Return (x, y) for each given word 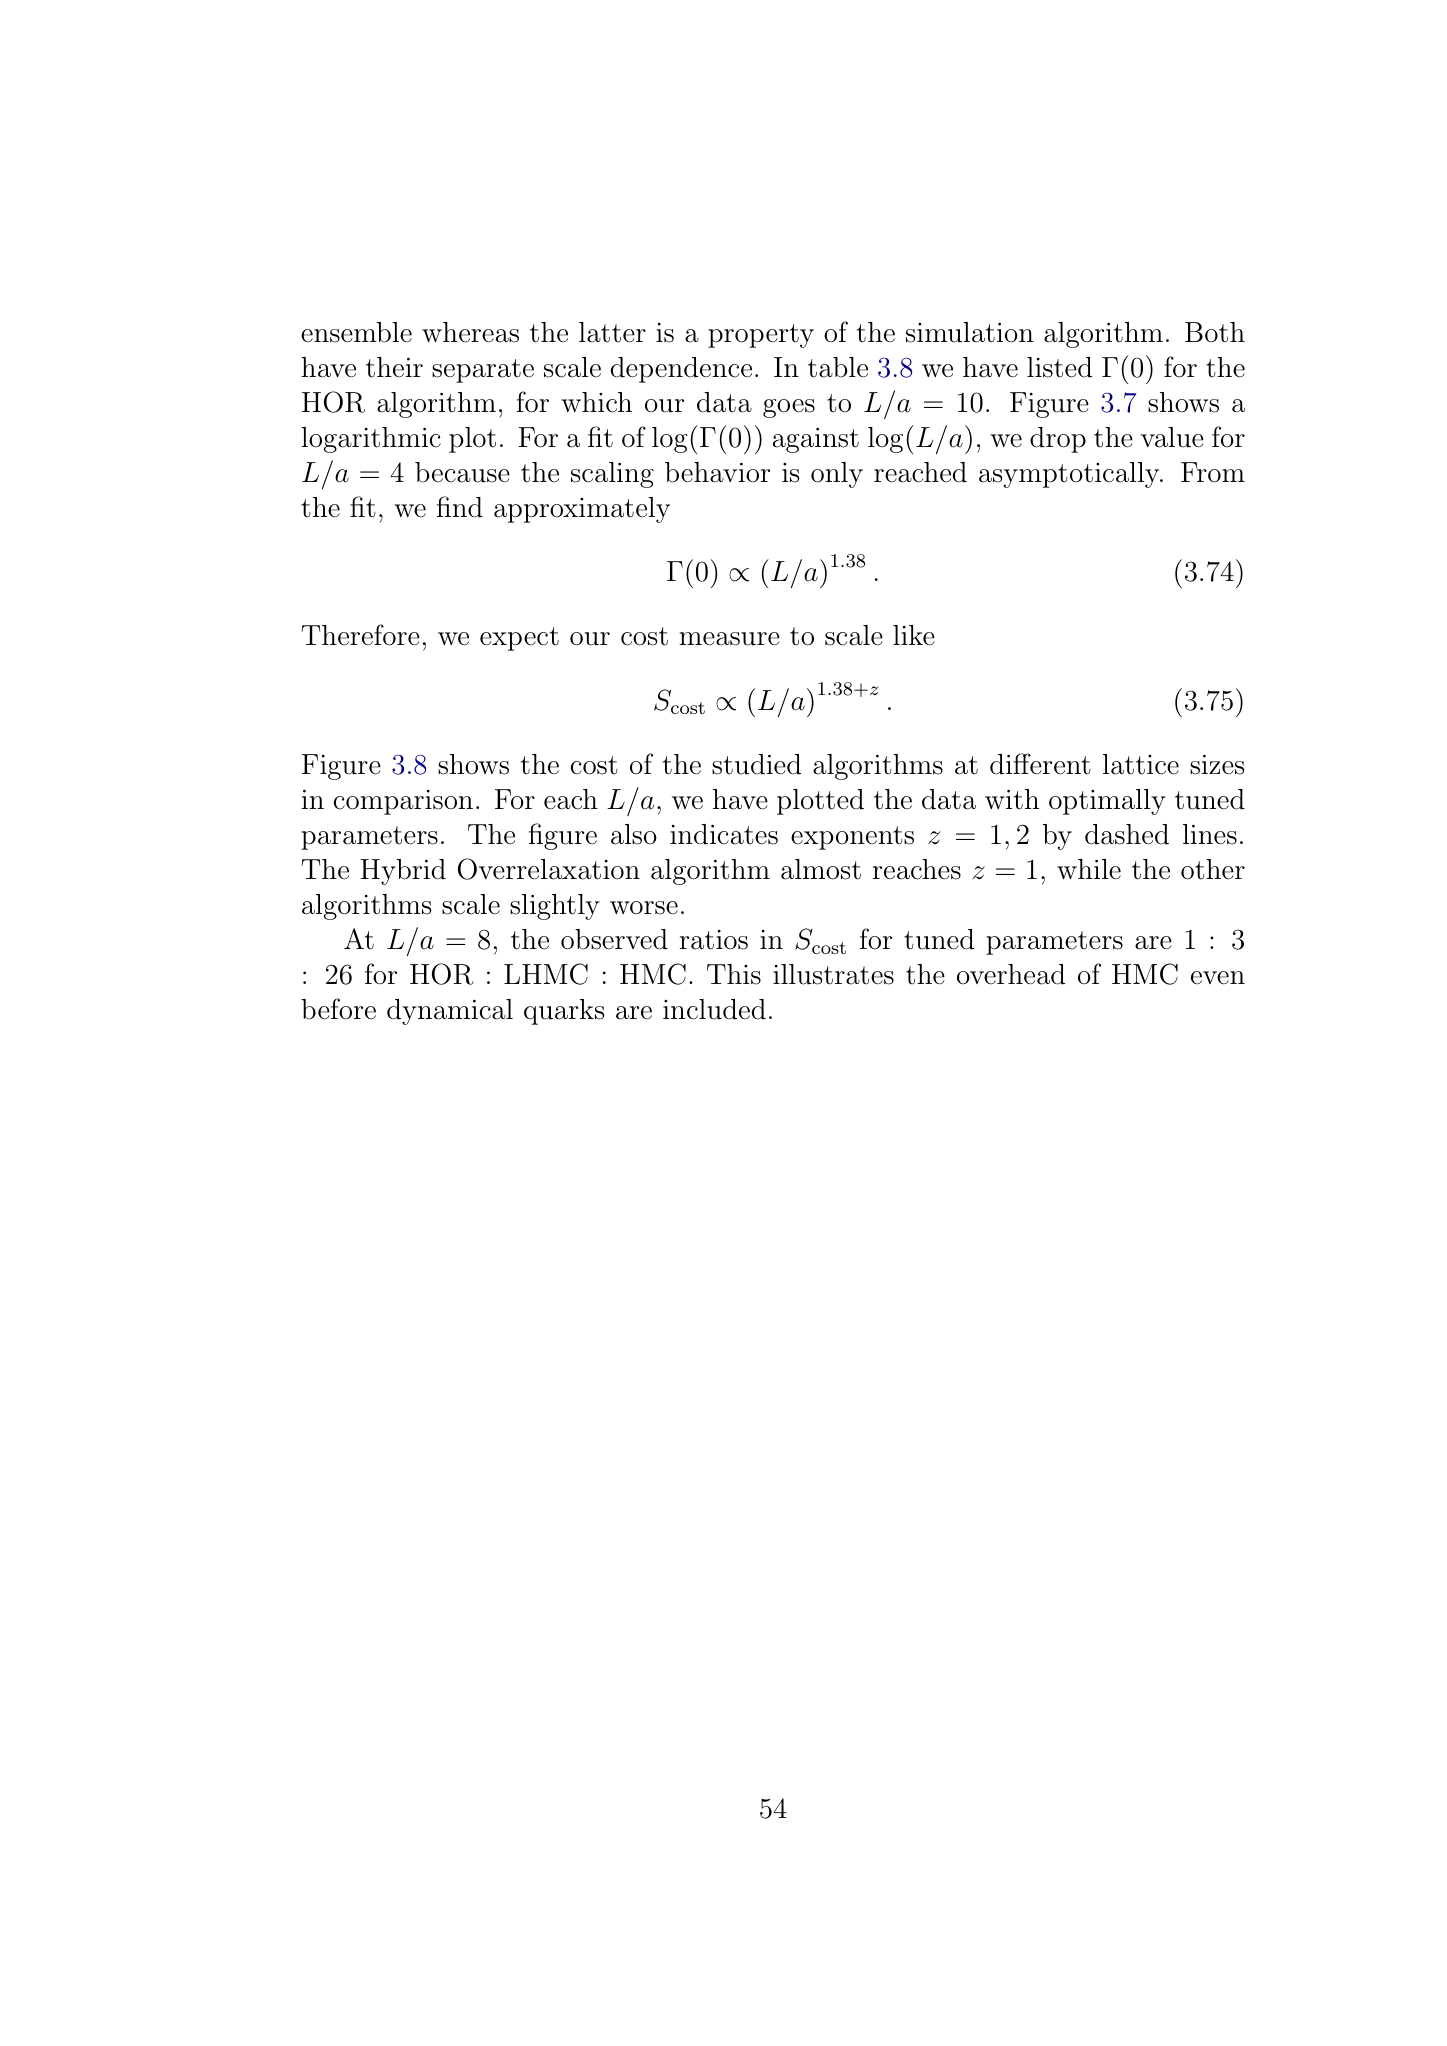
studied (756, 764)
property (761, 336)
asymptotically (1070, 475)
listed (1059, 367)
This (734, 974)
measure (729, 639)
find (460, 507)
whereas (470, 332)
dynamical (450, 1012)
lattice (1141, 764)
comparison (403, 802)
